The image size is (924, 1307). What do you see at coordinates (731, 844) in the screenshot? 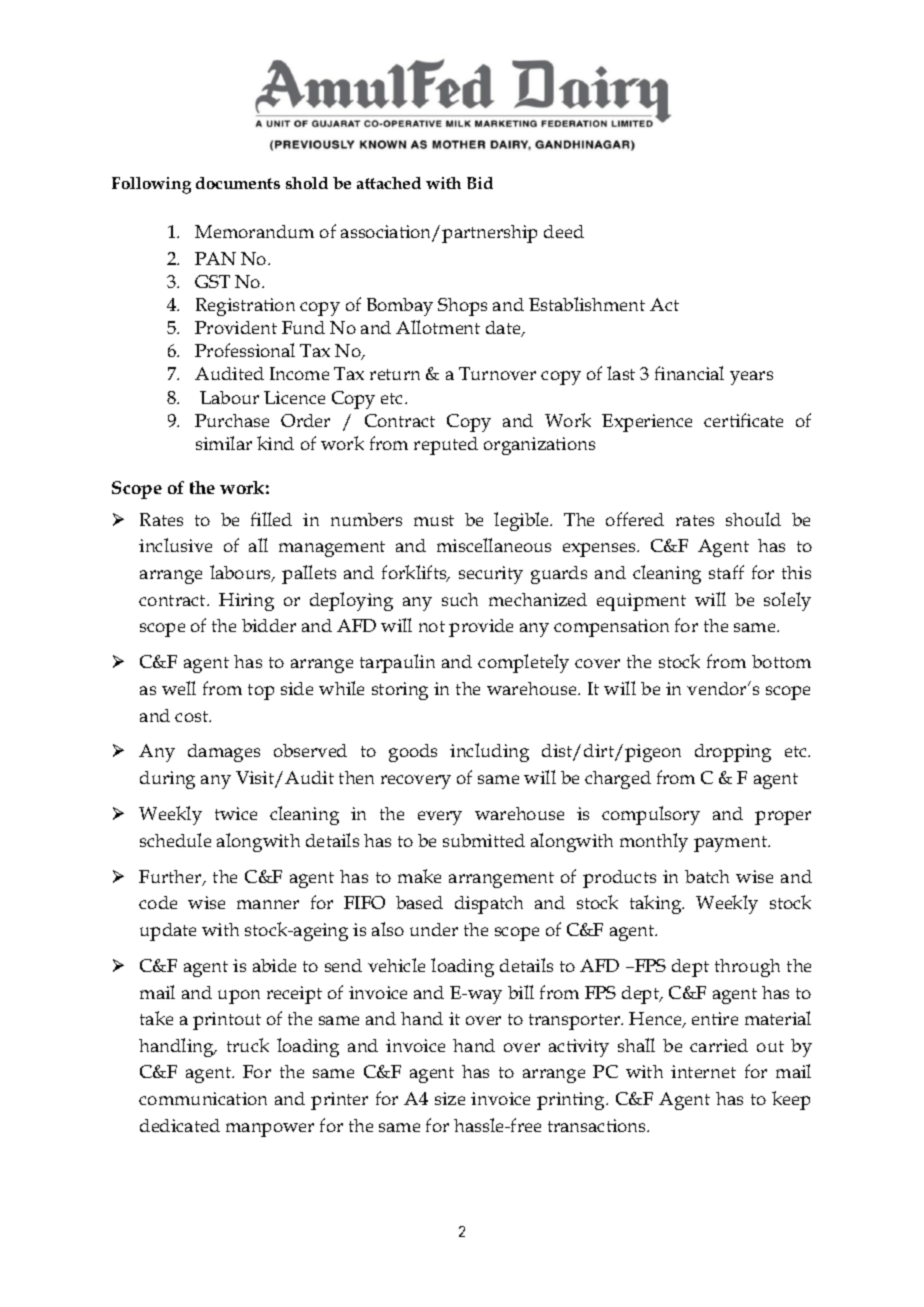
I see `payment` at bounding box center [731, 844].
